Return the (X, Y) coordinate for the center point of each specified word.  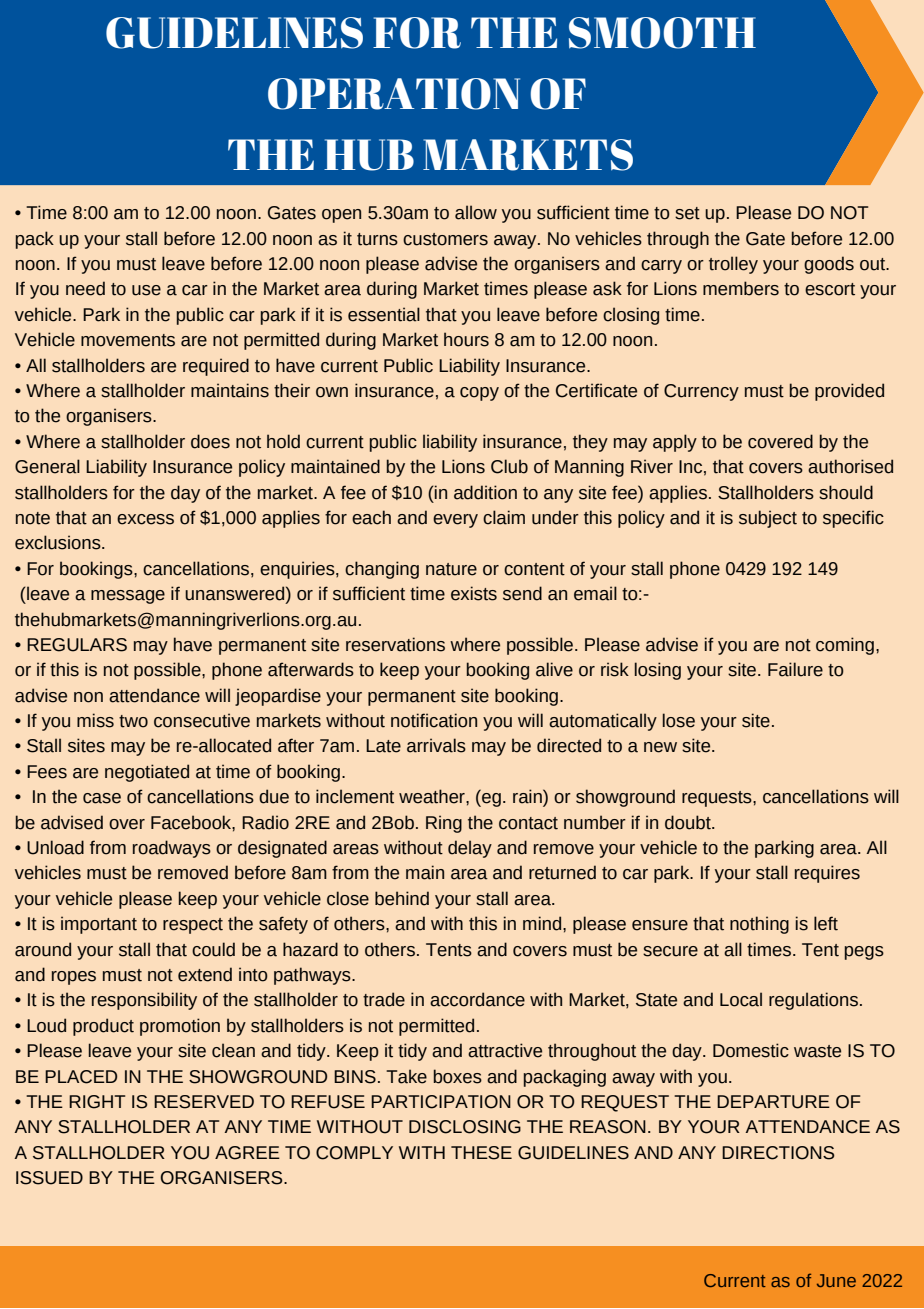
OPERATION (394, 94)
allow (476, 212)
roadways (172, 849)
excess (145, 519)
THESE (481, 1153)
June (836, 1280)
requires (827, 874)
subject (768, 519)
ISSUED (49, 1178)
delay (470, 849)
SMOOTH (662, 33)
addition (485, 492)
